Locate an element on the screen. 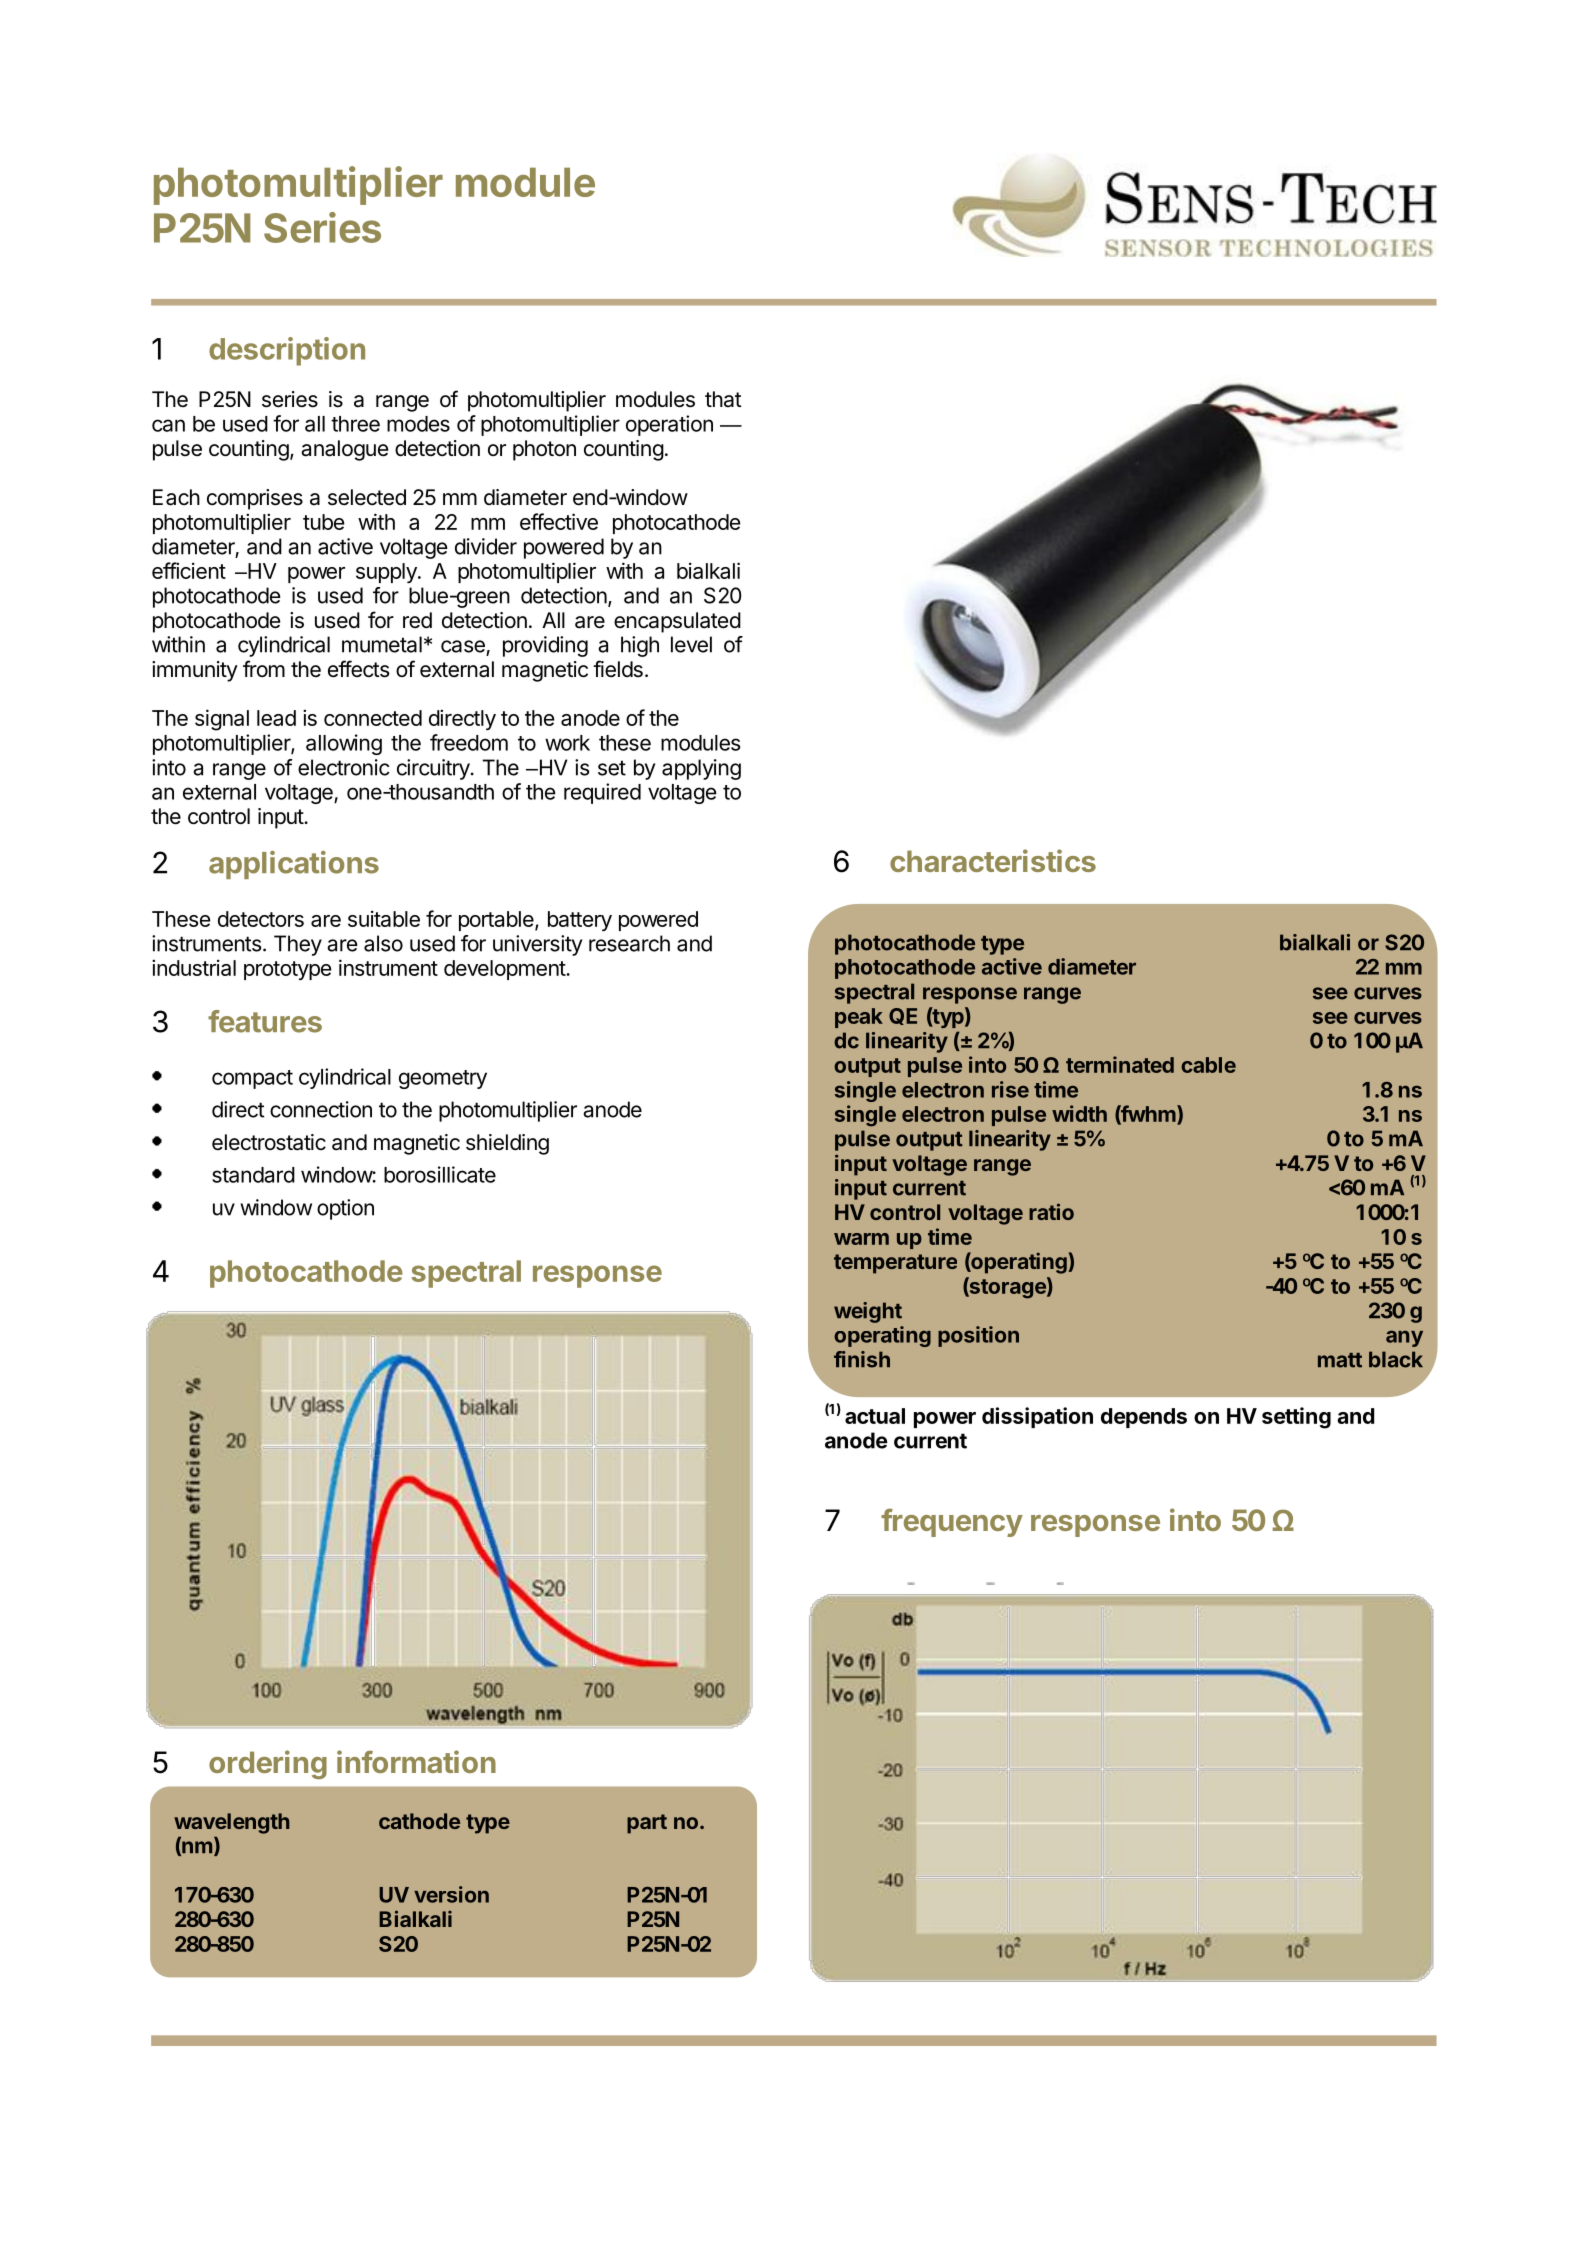 The image size is (1588, 2245). wavelength is located at coordinates (231, 1823).
